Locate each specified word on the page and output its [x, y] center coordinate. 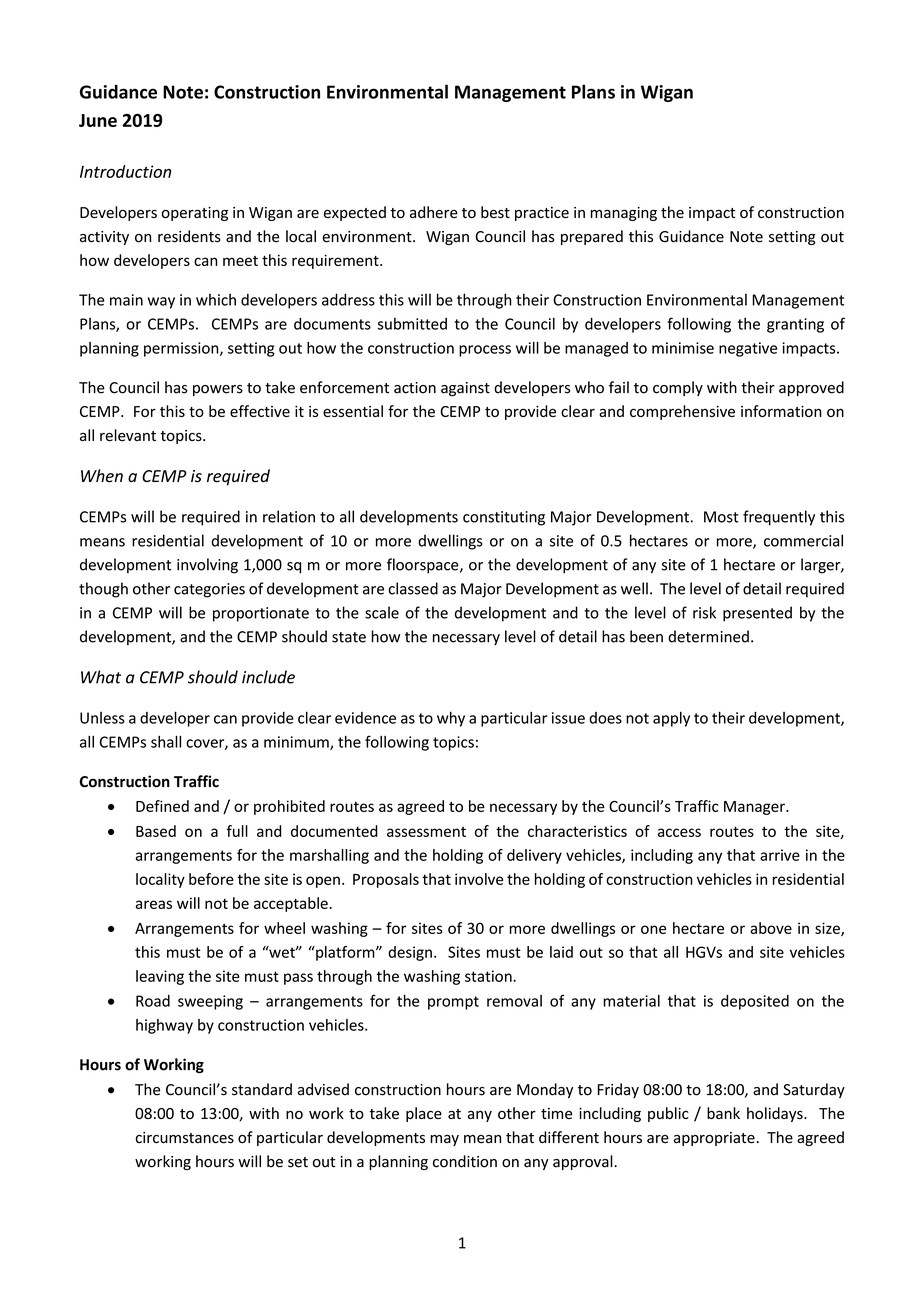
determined [708, 636]
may [444, 1140]
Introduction [125, 171]
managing [624, 214]
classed [413, 588]
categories [209, 590]
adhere [434, 212]
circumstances [185, 1138]
